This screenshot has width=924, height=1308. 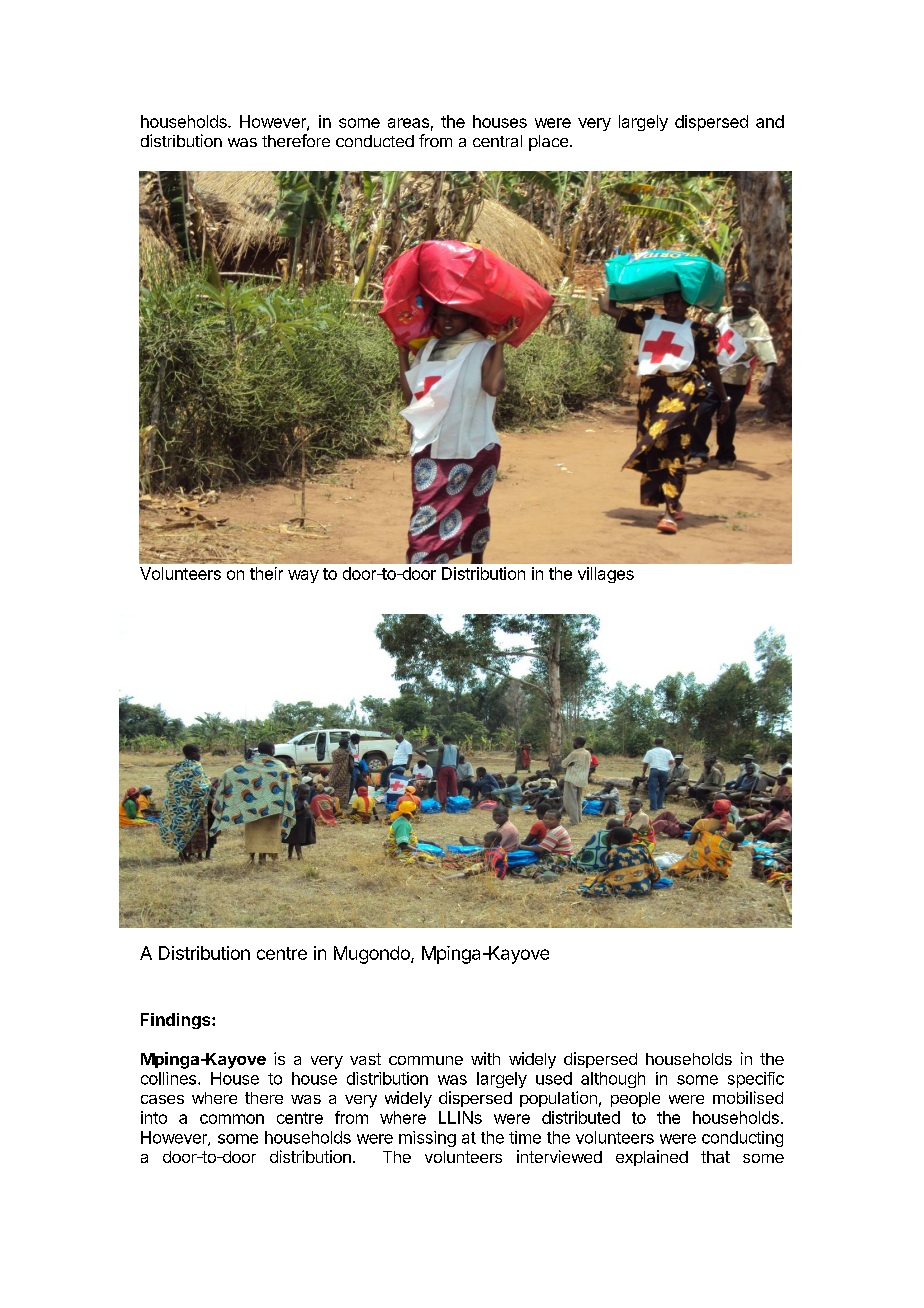 I want to click on villages, so click(x=606, y=575).
